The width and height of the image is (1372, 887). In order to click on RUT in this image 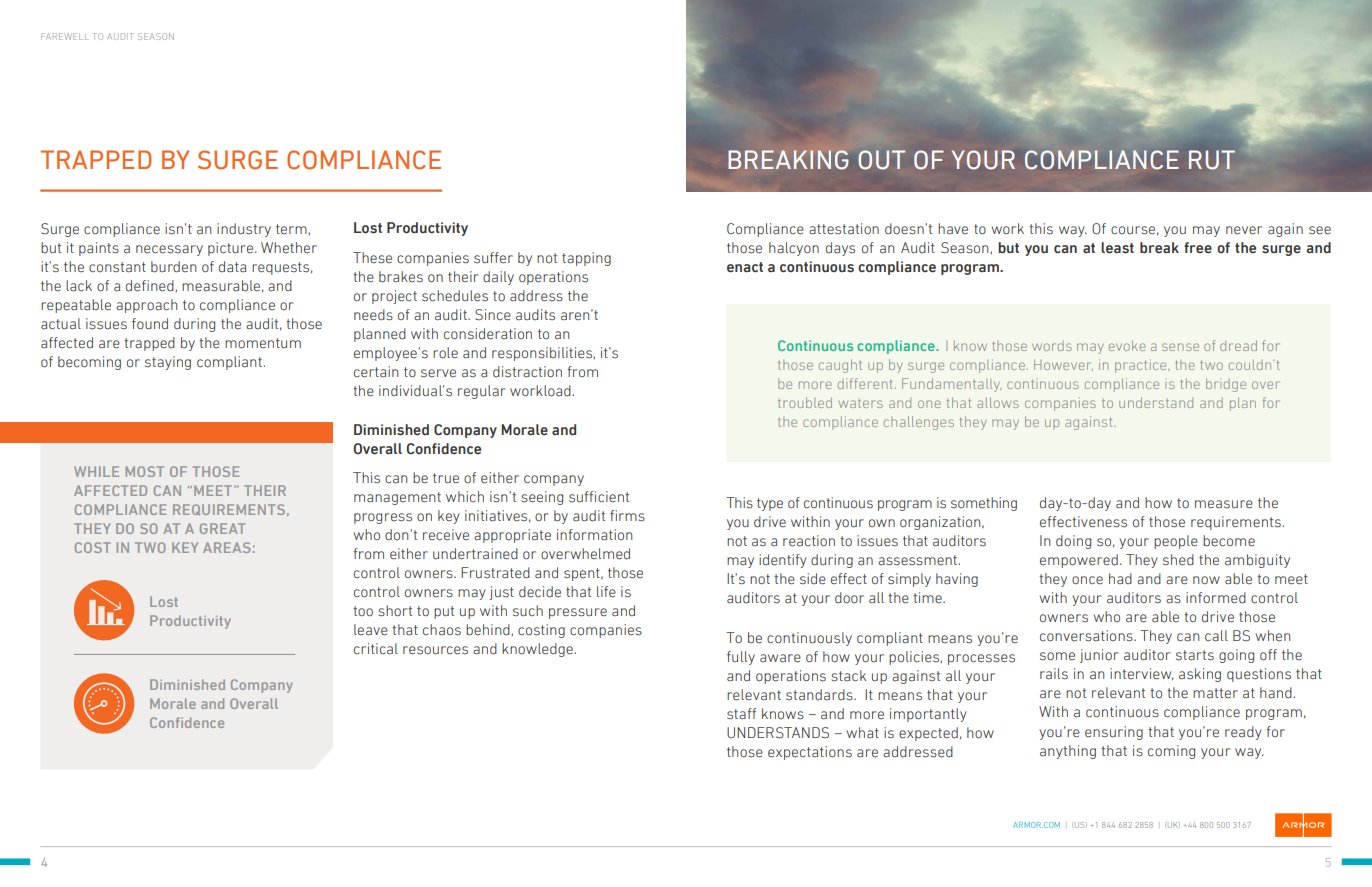, I will do `click(1212, 160)`.
